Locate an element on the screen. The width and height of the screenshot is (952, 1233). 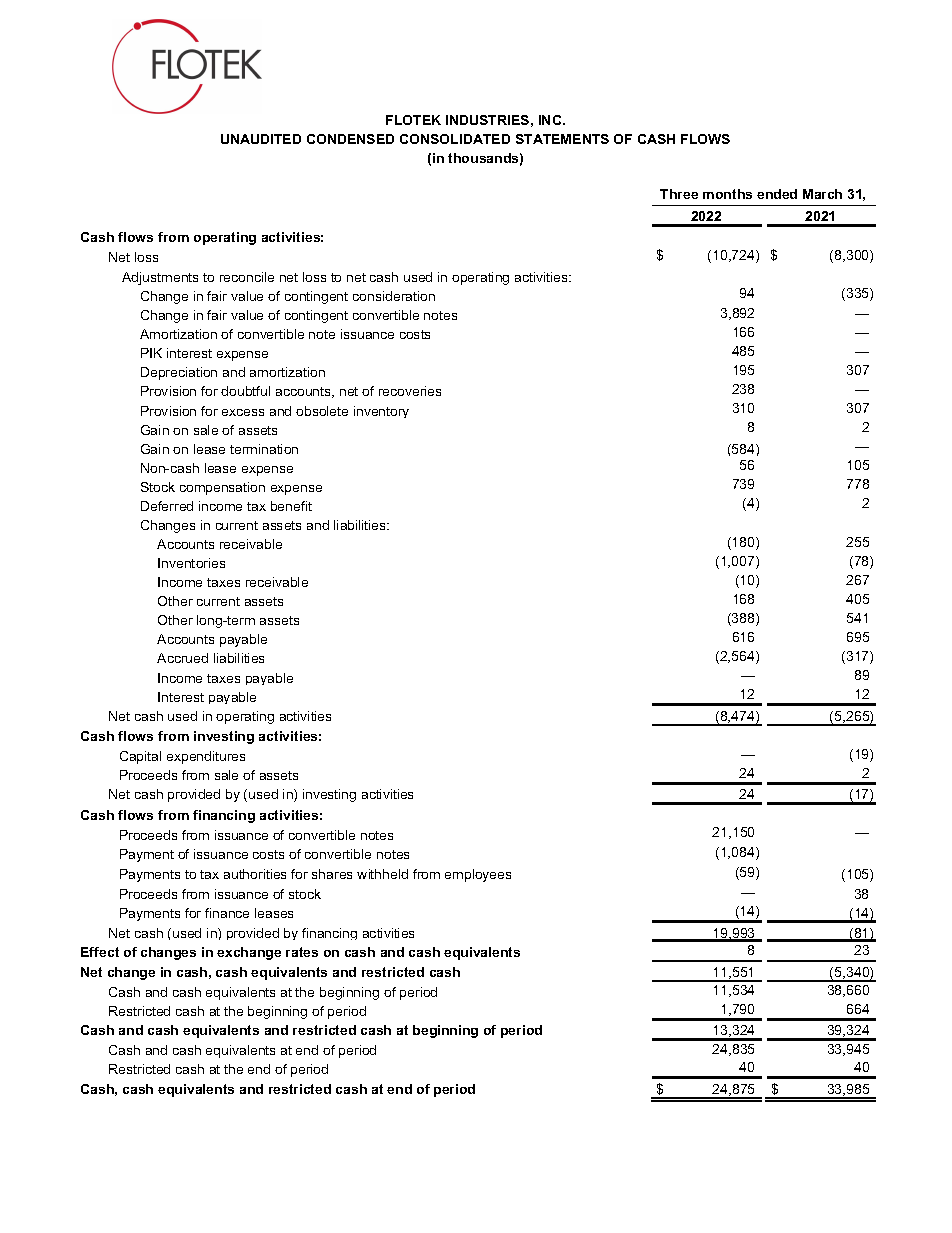
finance is located at coordinates (227, 913).
